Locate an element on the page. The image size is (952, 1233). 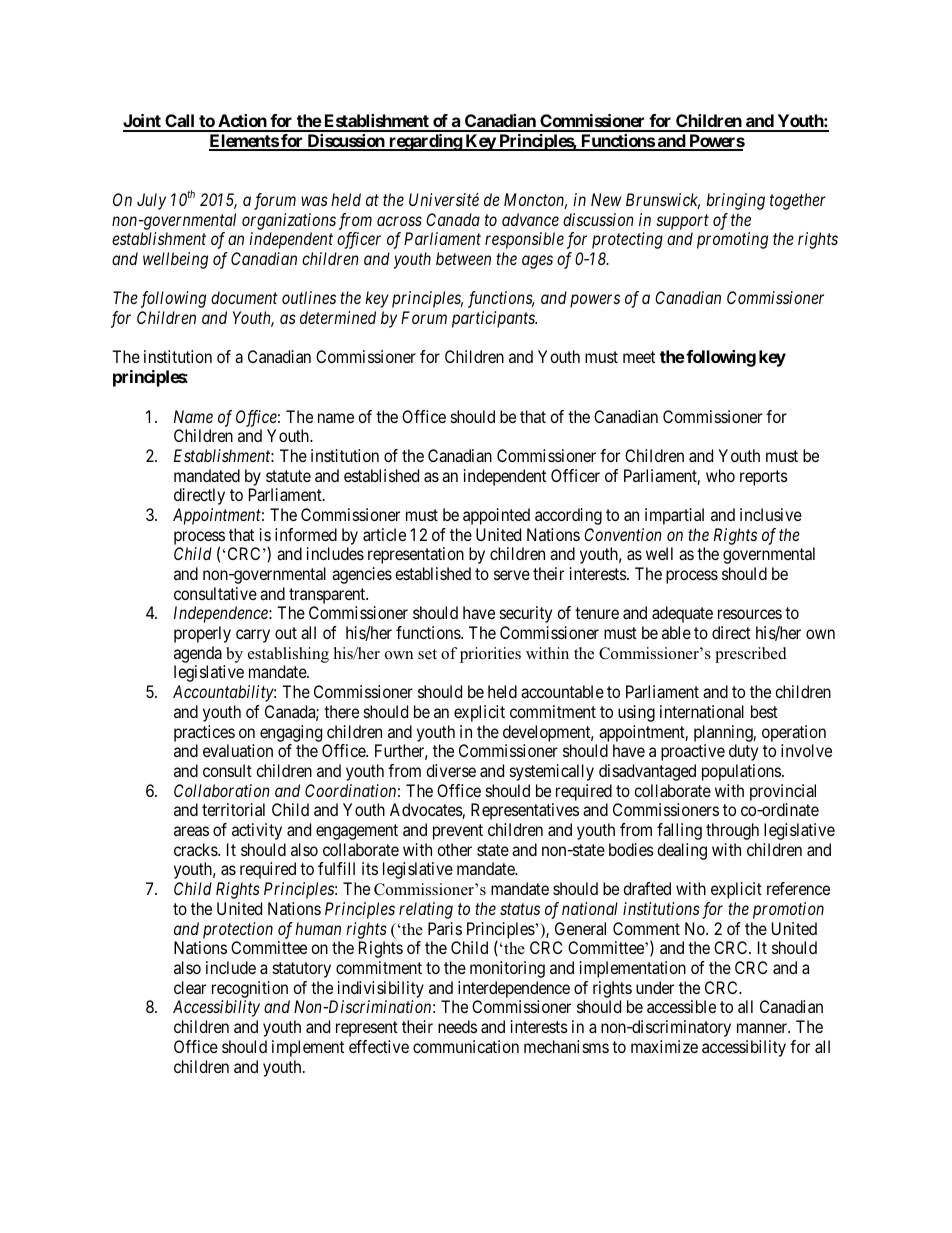
resources is located at coordinates (750, 614).
